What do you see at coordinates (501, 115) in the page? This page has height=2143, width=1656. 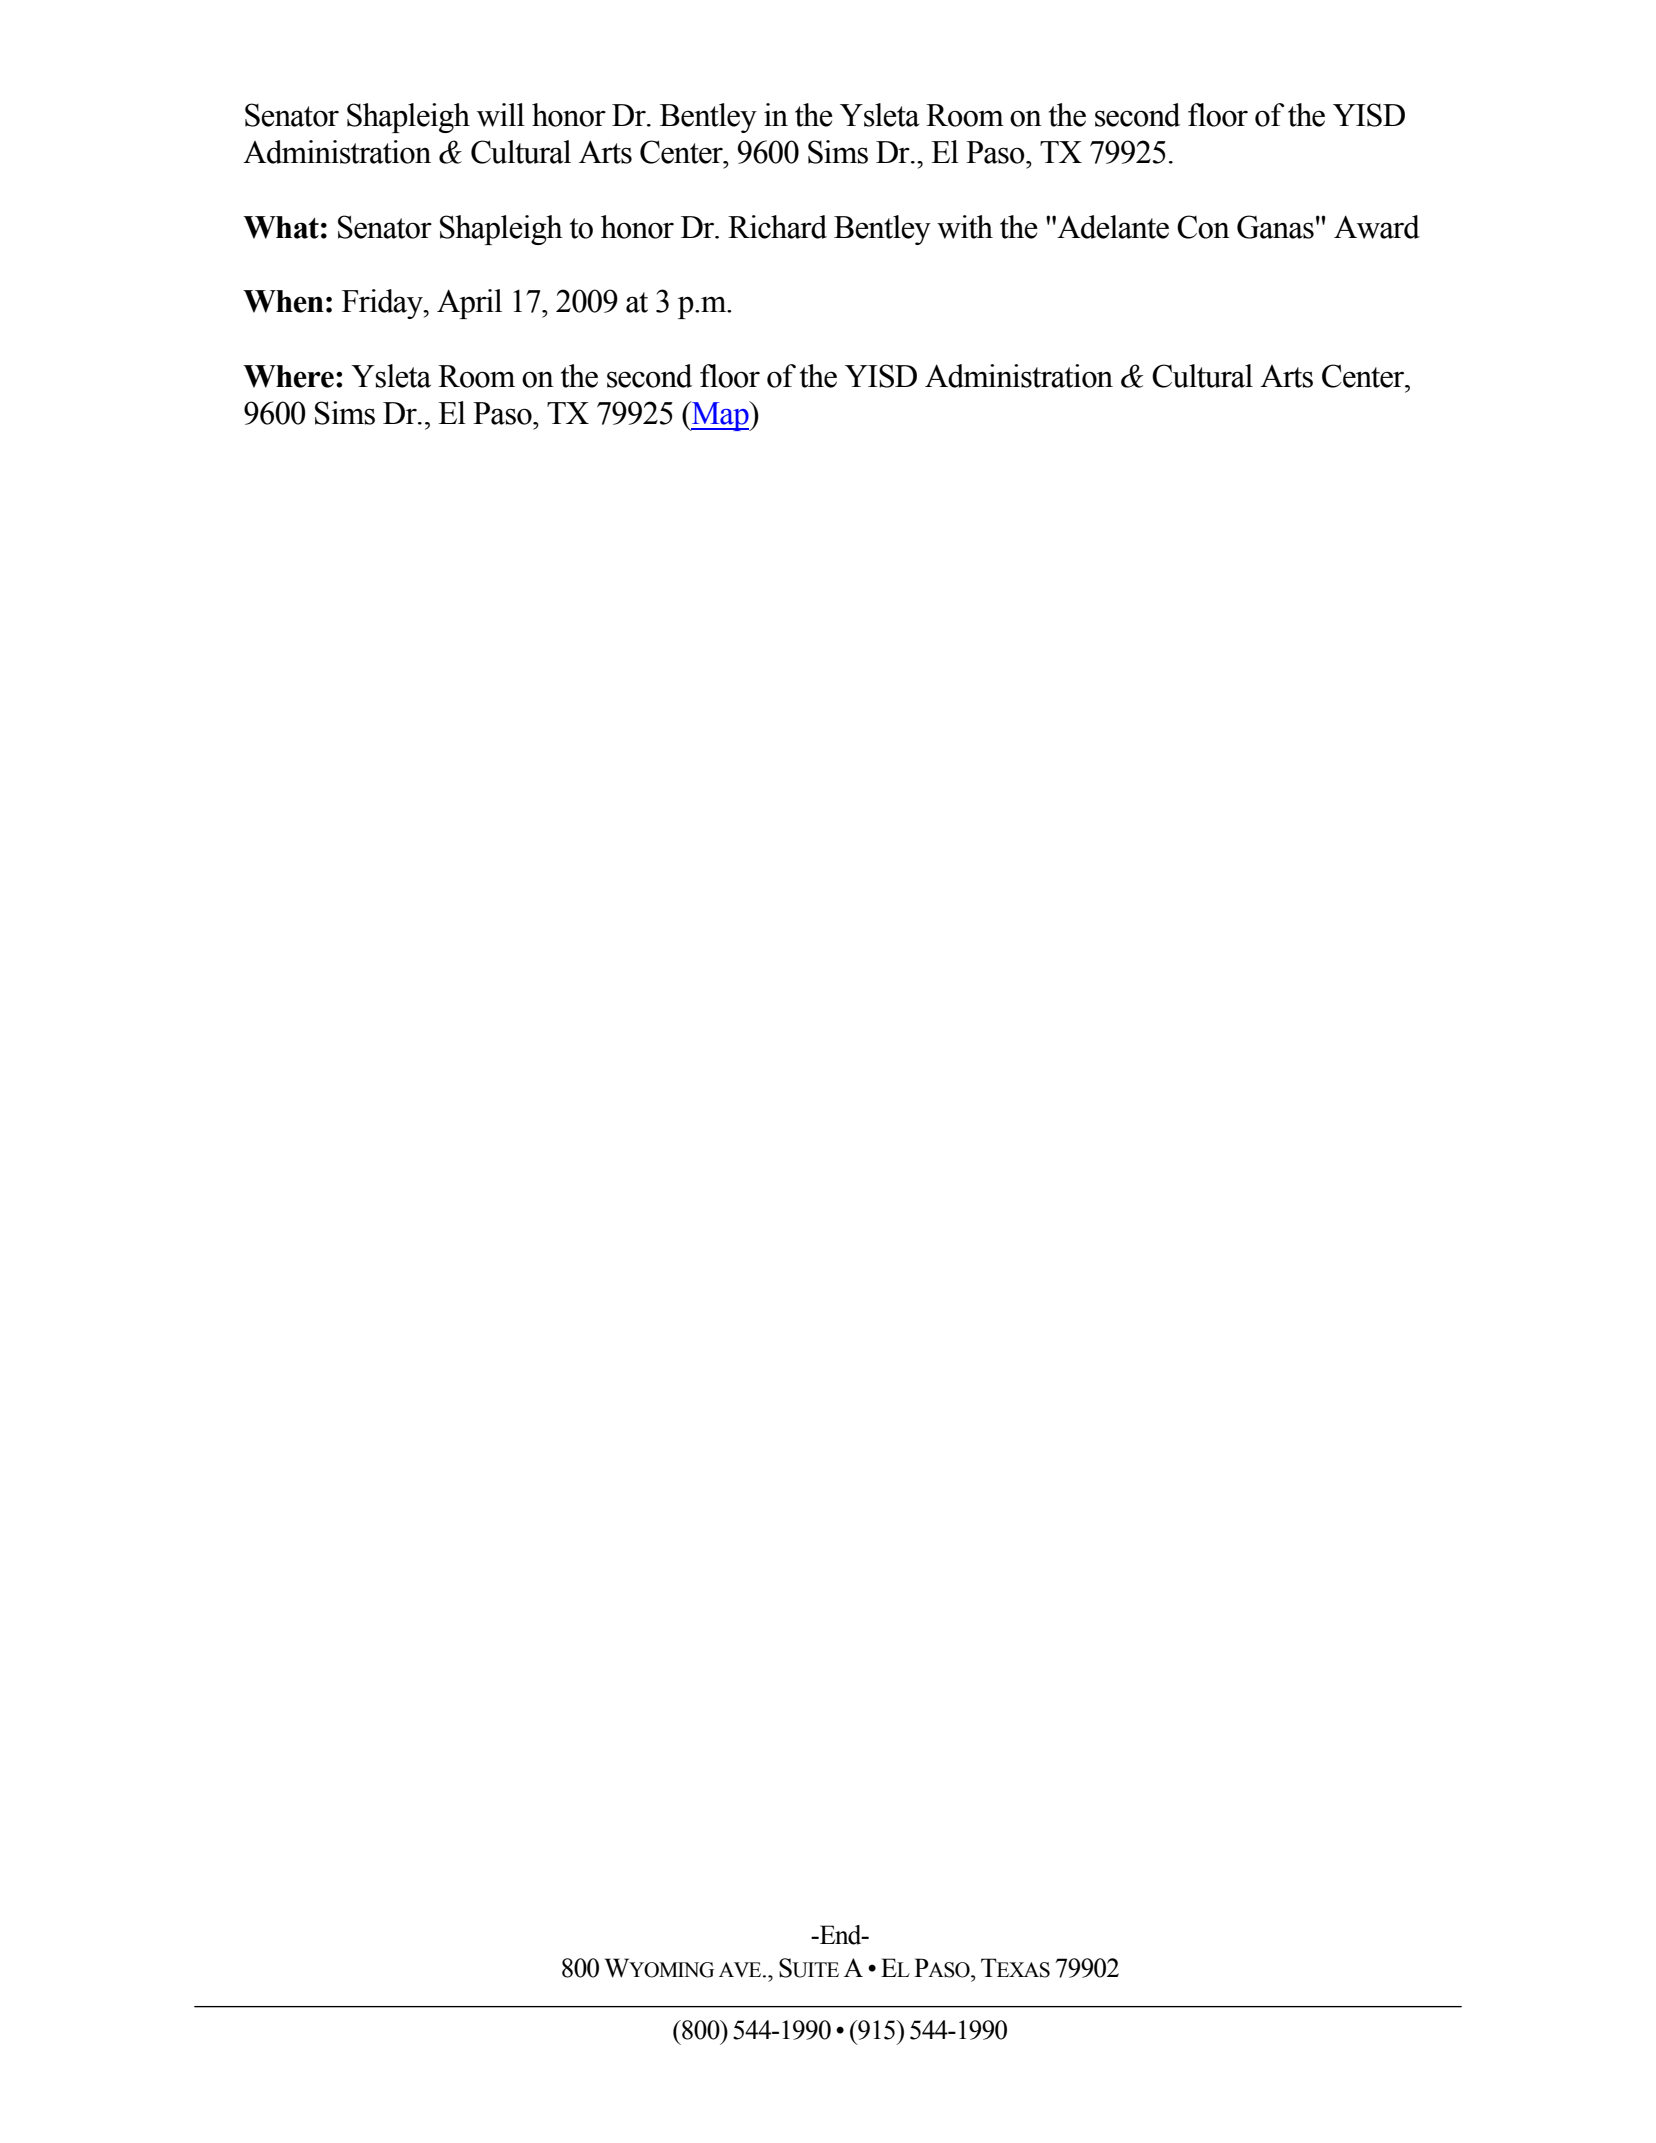 I see `will` at bounding box center [501, 115].
